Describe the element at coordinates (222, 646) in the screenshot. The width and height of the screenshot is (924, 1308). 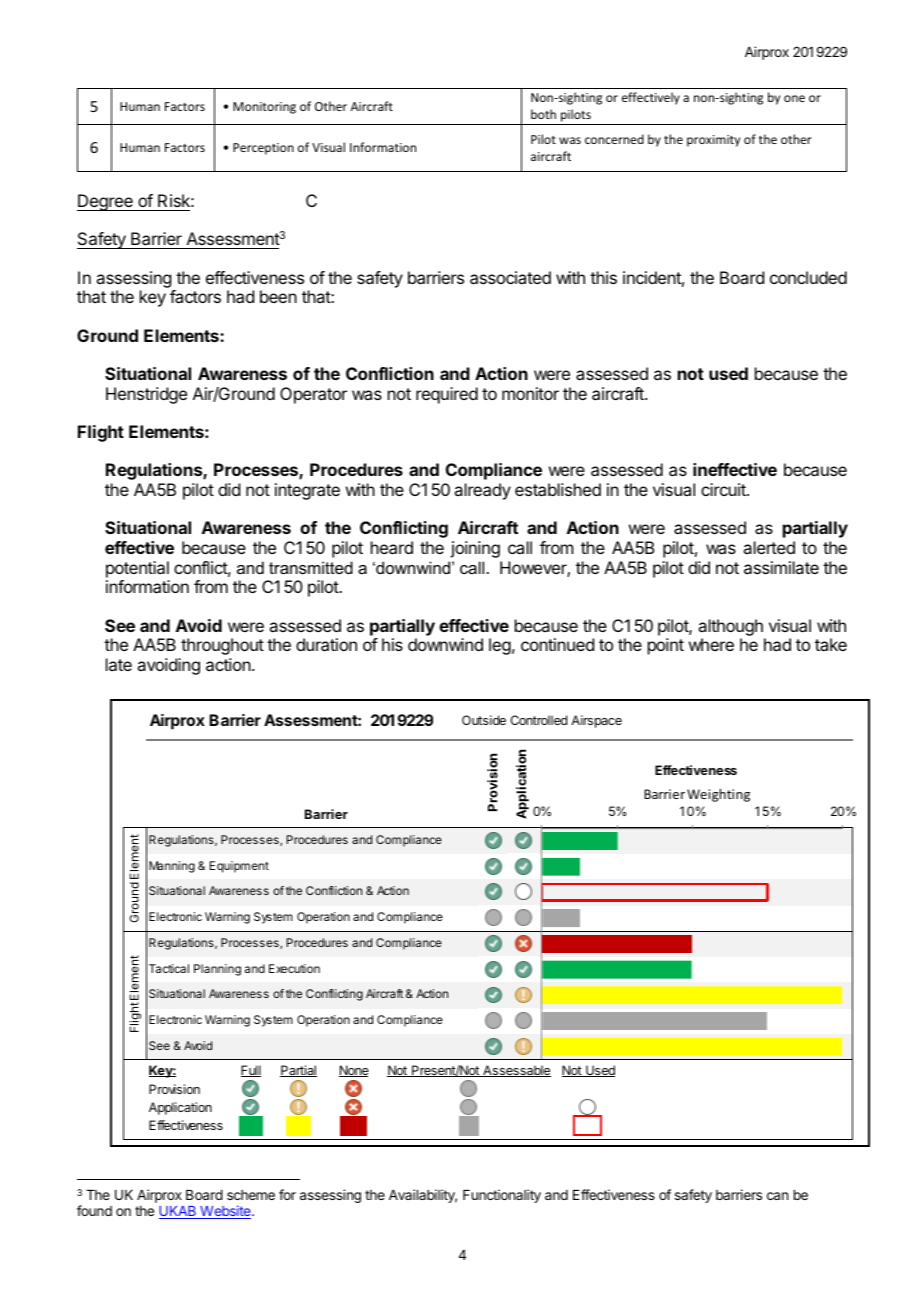
I see `throughout` at that location.
